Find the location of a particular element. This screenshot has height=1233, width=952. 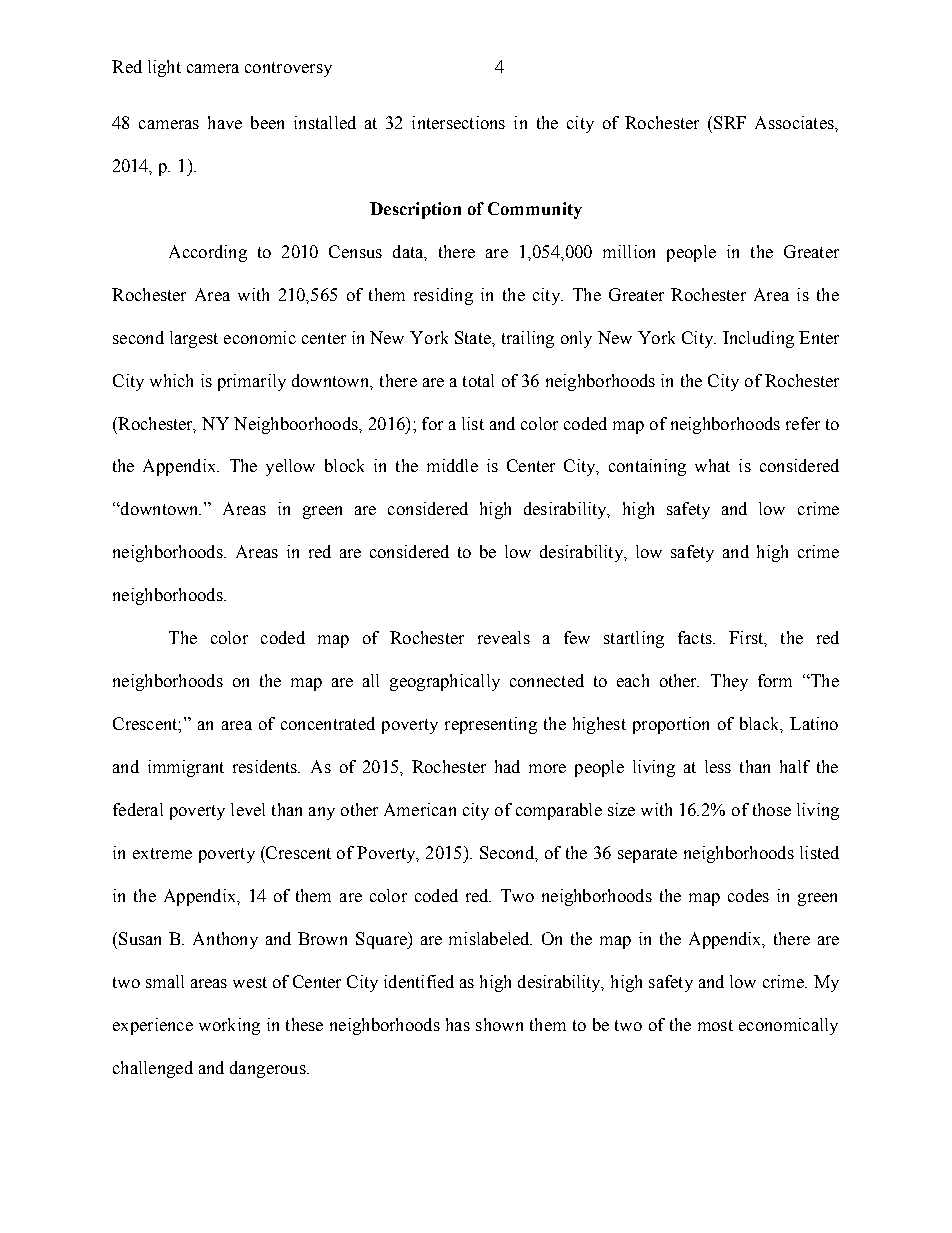

intersections is located at coordinates (458, 122).
